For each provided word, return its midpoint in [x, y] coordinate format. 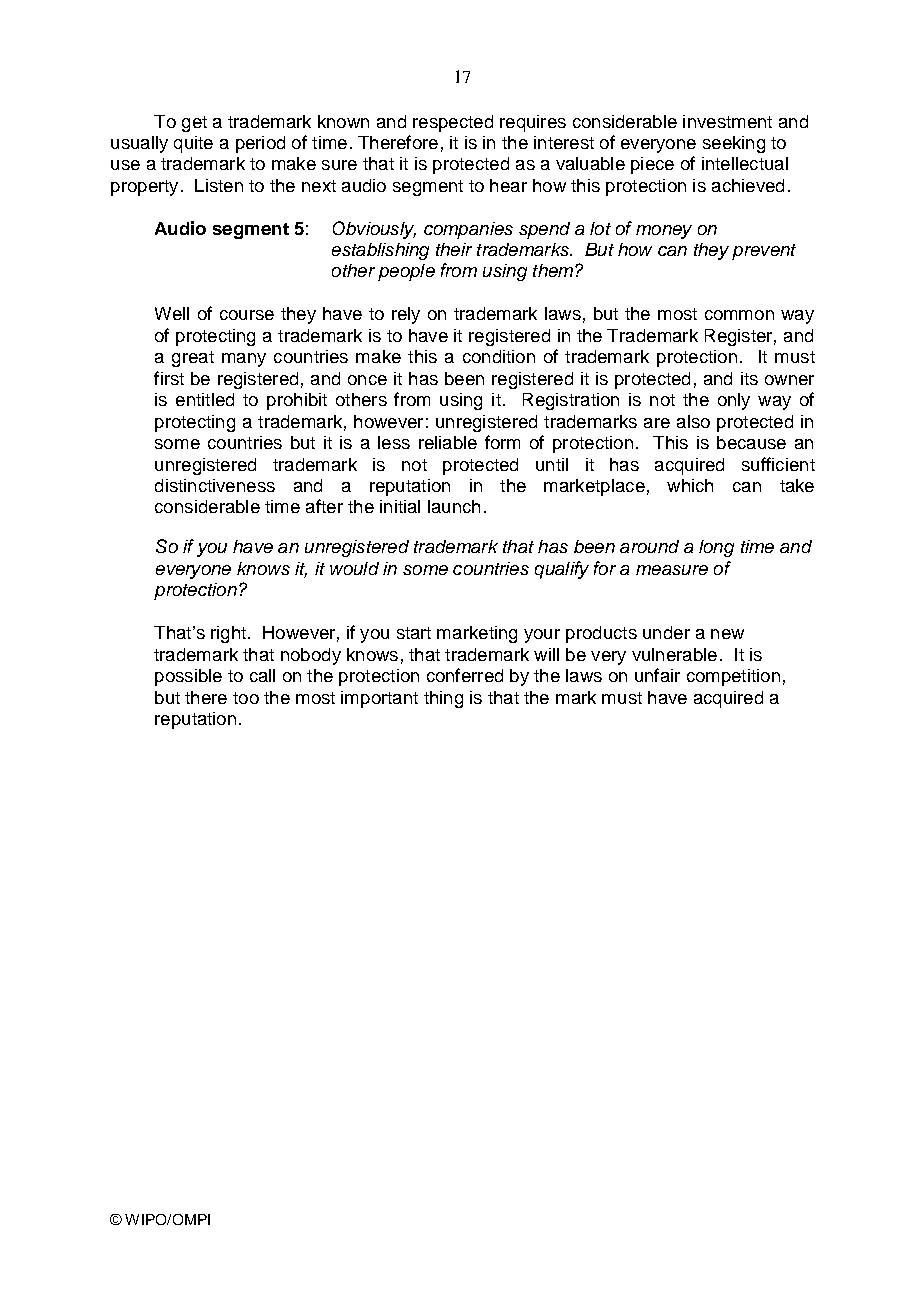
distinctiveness [215, 485]
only [734, 401]
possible [188, 677]
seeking [734, 144]
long [716, 548]
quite [193, 144]
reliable [448, 442]
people [406, 272]
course [247, 315]
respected [453, 123]
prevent [764, 252]
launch [454, 506]
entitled [205, 399]
